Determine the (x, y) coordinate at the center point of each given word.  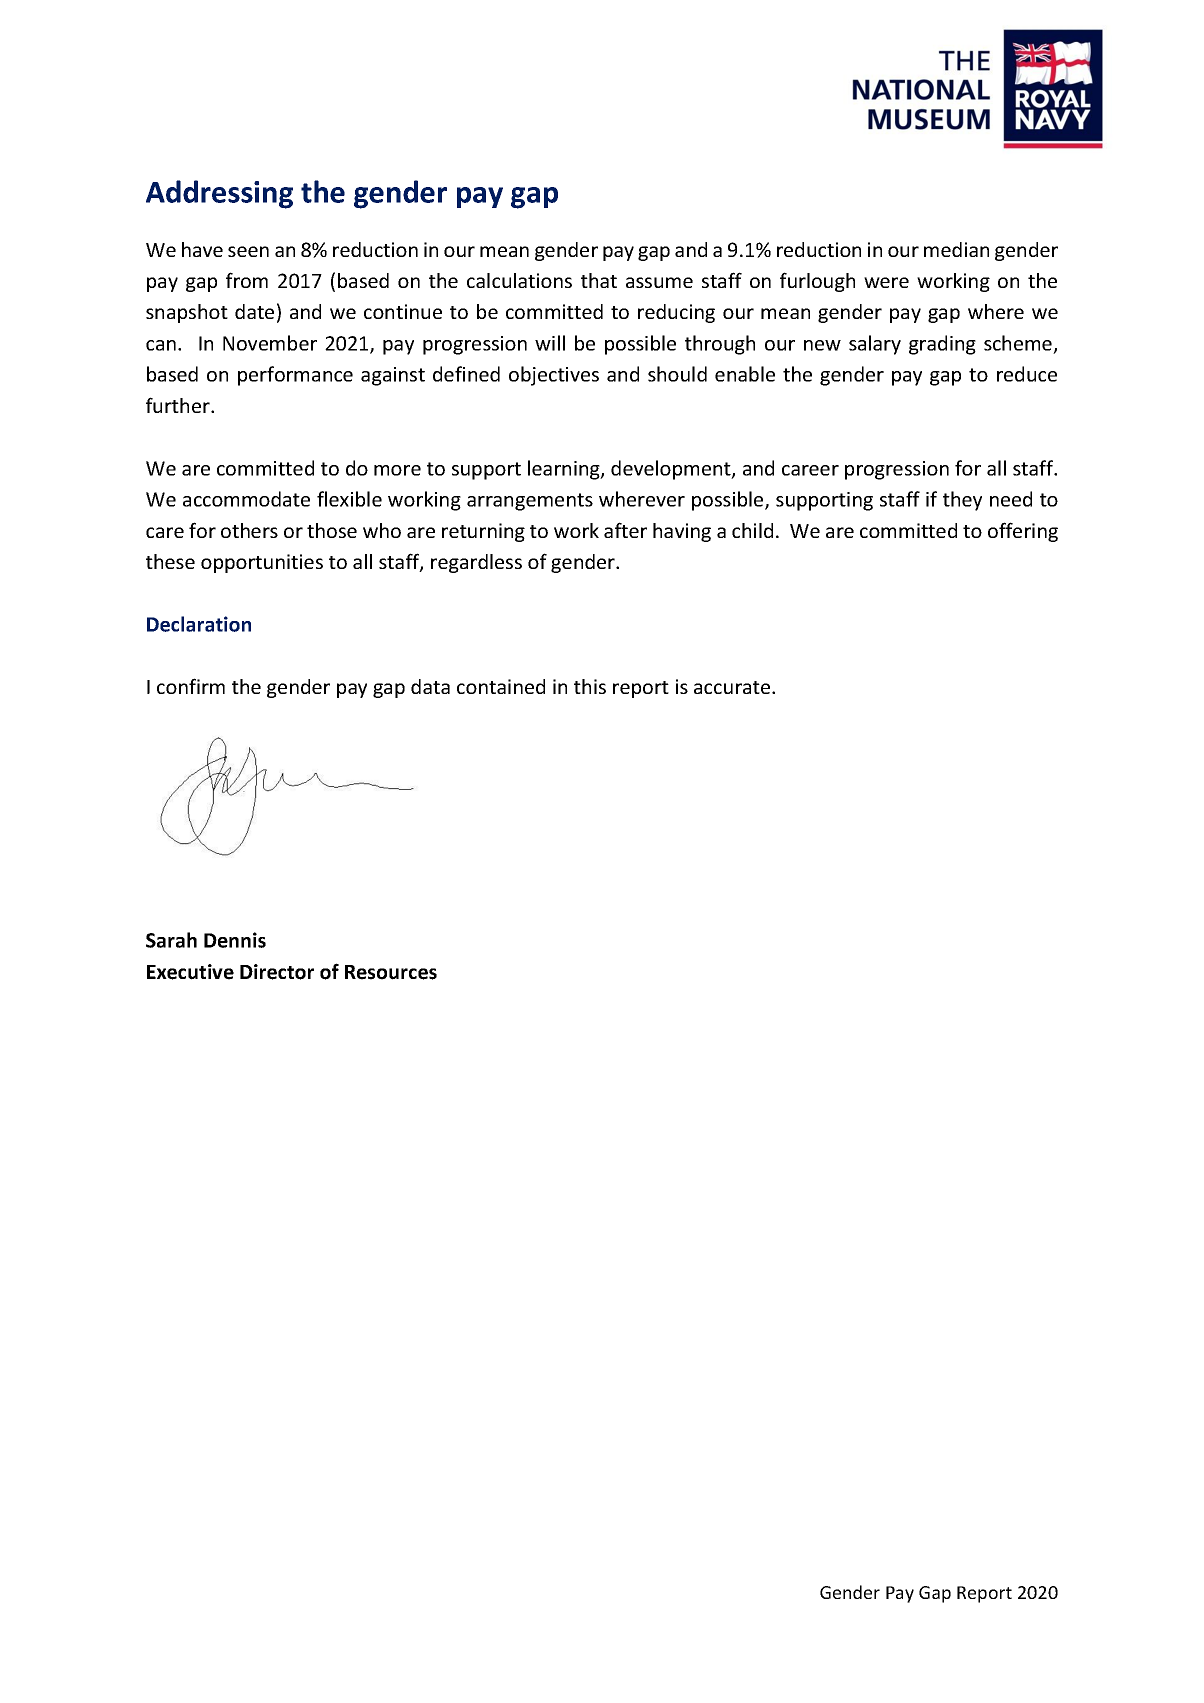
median (956, 249)
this (590, 686)
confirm (191, 686)
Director (277, 972)
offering (1023, 532)
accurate (733, 687)
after (625, 530)
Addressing (219, 194)
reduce (1027, 374)
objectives (554, 376)
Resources (391, 972)
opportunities (262, 563)
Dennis (235, 940)
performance (295, 376)
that (599, 280)
